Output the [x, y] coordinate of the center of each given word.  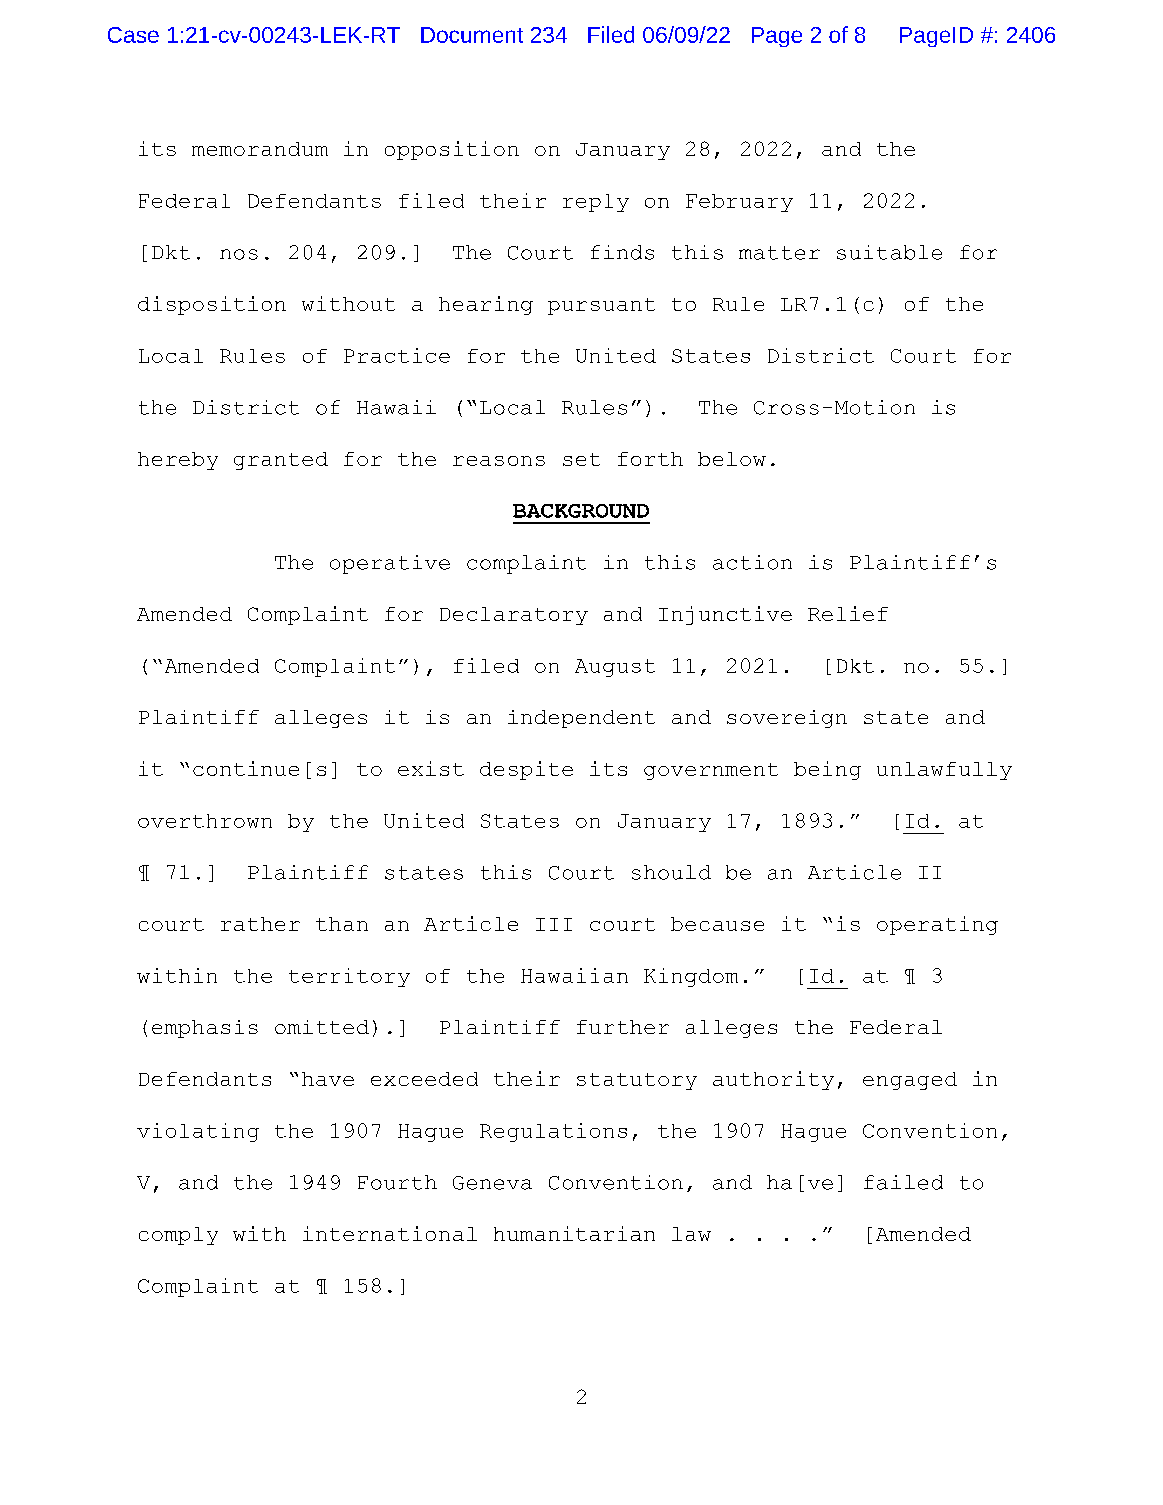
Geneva [492, 1183]
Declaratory [514, 616]
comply [178, 1236]
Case [133, 35]
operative [390, 564]
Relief [848, 613]
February [739, 203]
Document [472, 35]
